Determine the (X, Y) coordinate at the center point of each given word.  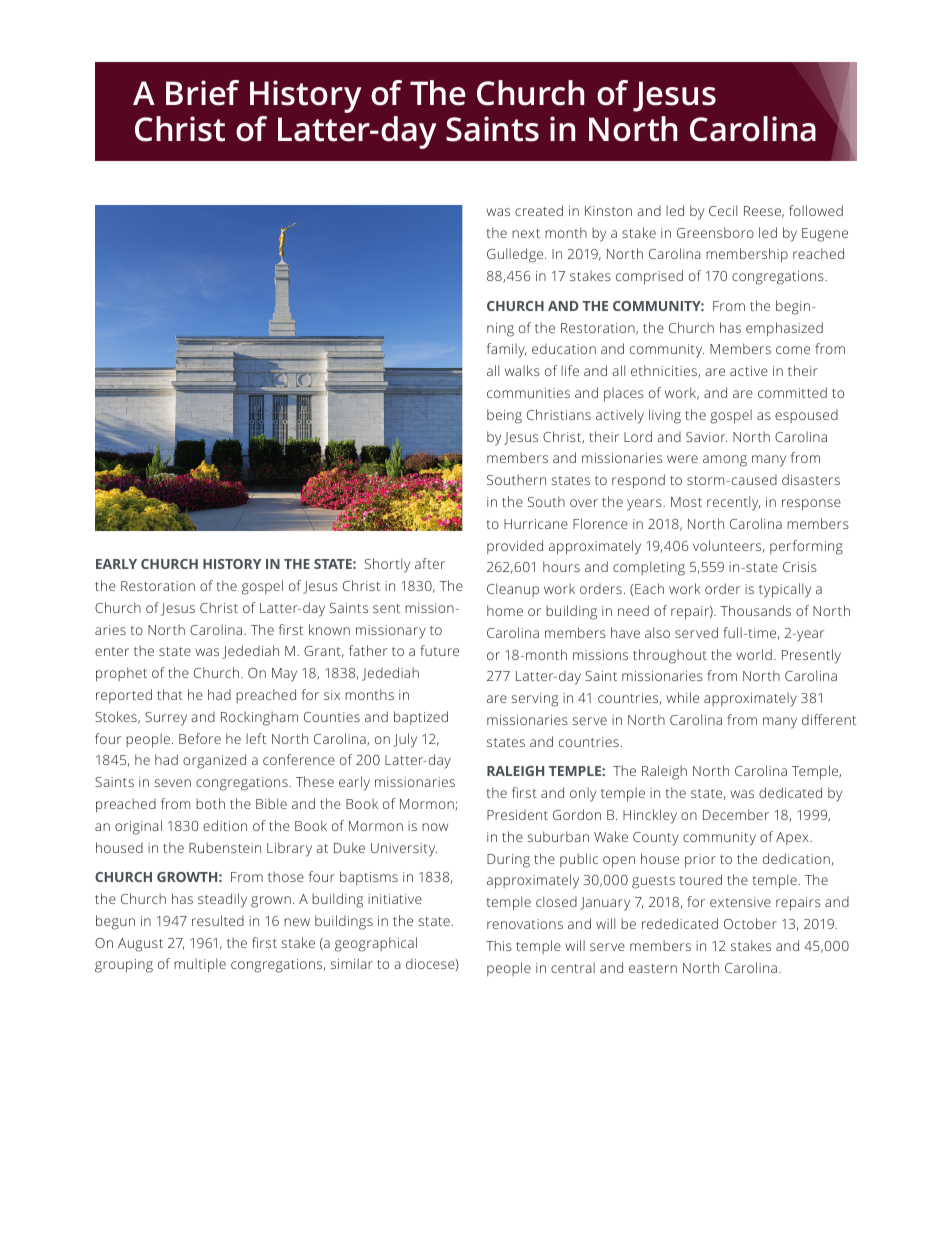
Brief (202, 93)
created (539, 210)
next (526, 233)
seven (172, 783)
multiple (200, 965)
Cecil (723, 210)
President (517, 814)
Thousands (755, 610)
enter (112, 651)
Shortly (387, 565)
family (507, 350)
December (736, 814)
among (725, 461)
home (505, 610)
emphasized (784, 329)
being (504, 416)
